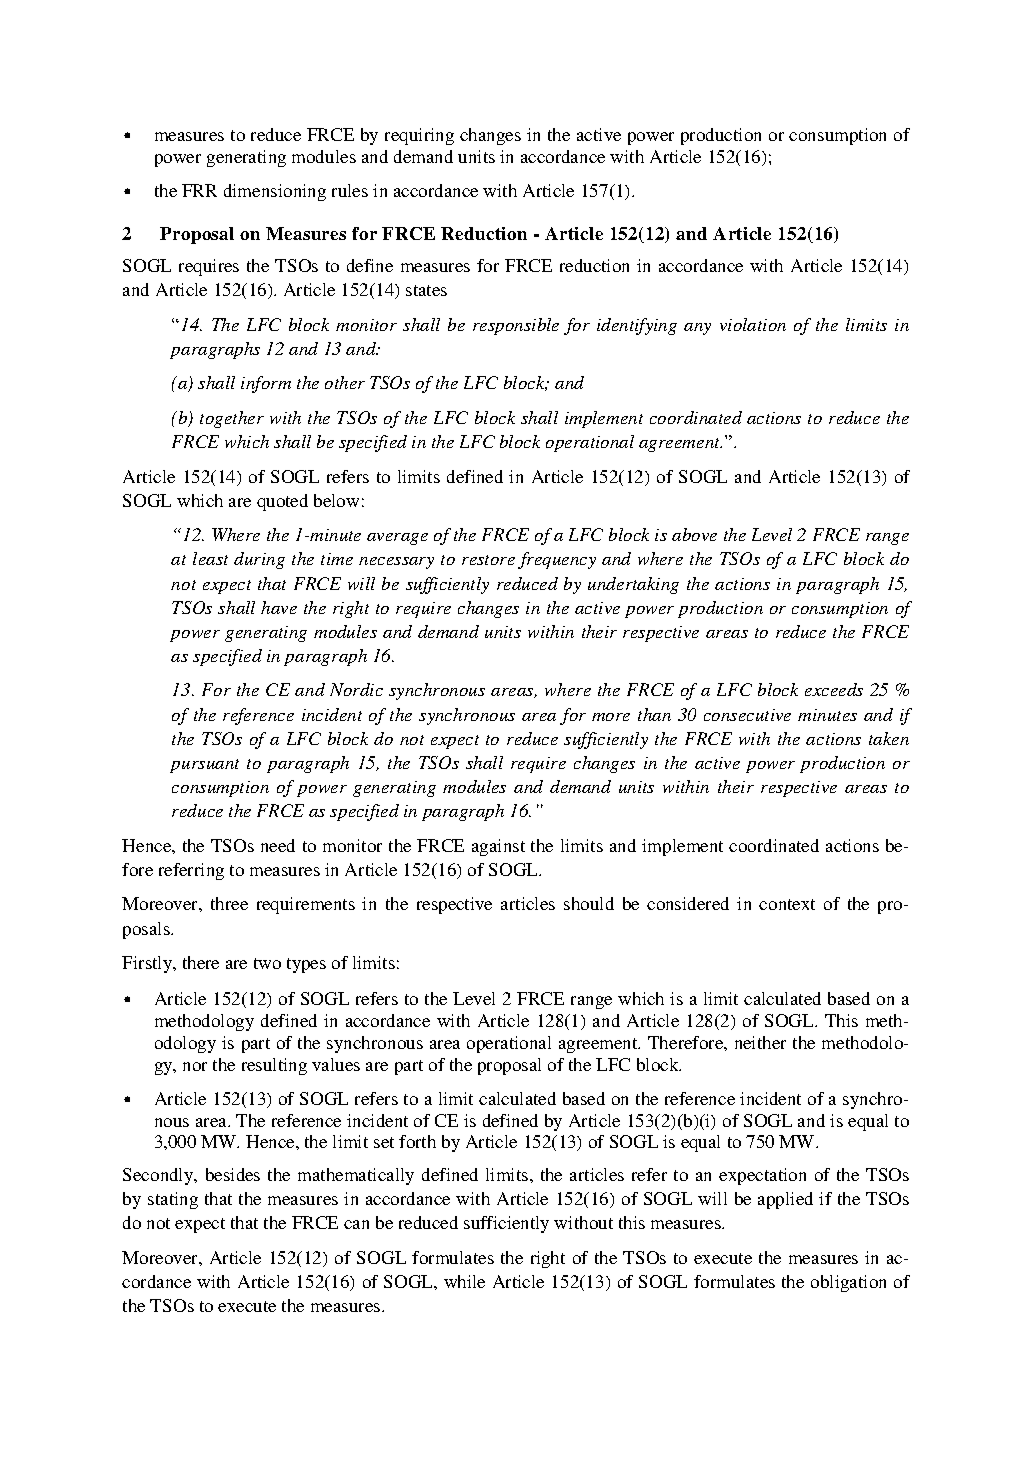 Image resolution: width=1032 pixels, height=1461 pixels. I want to click on than, so click(654, 714).
